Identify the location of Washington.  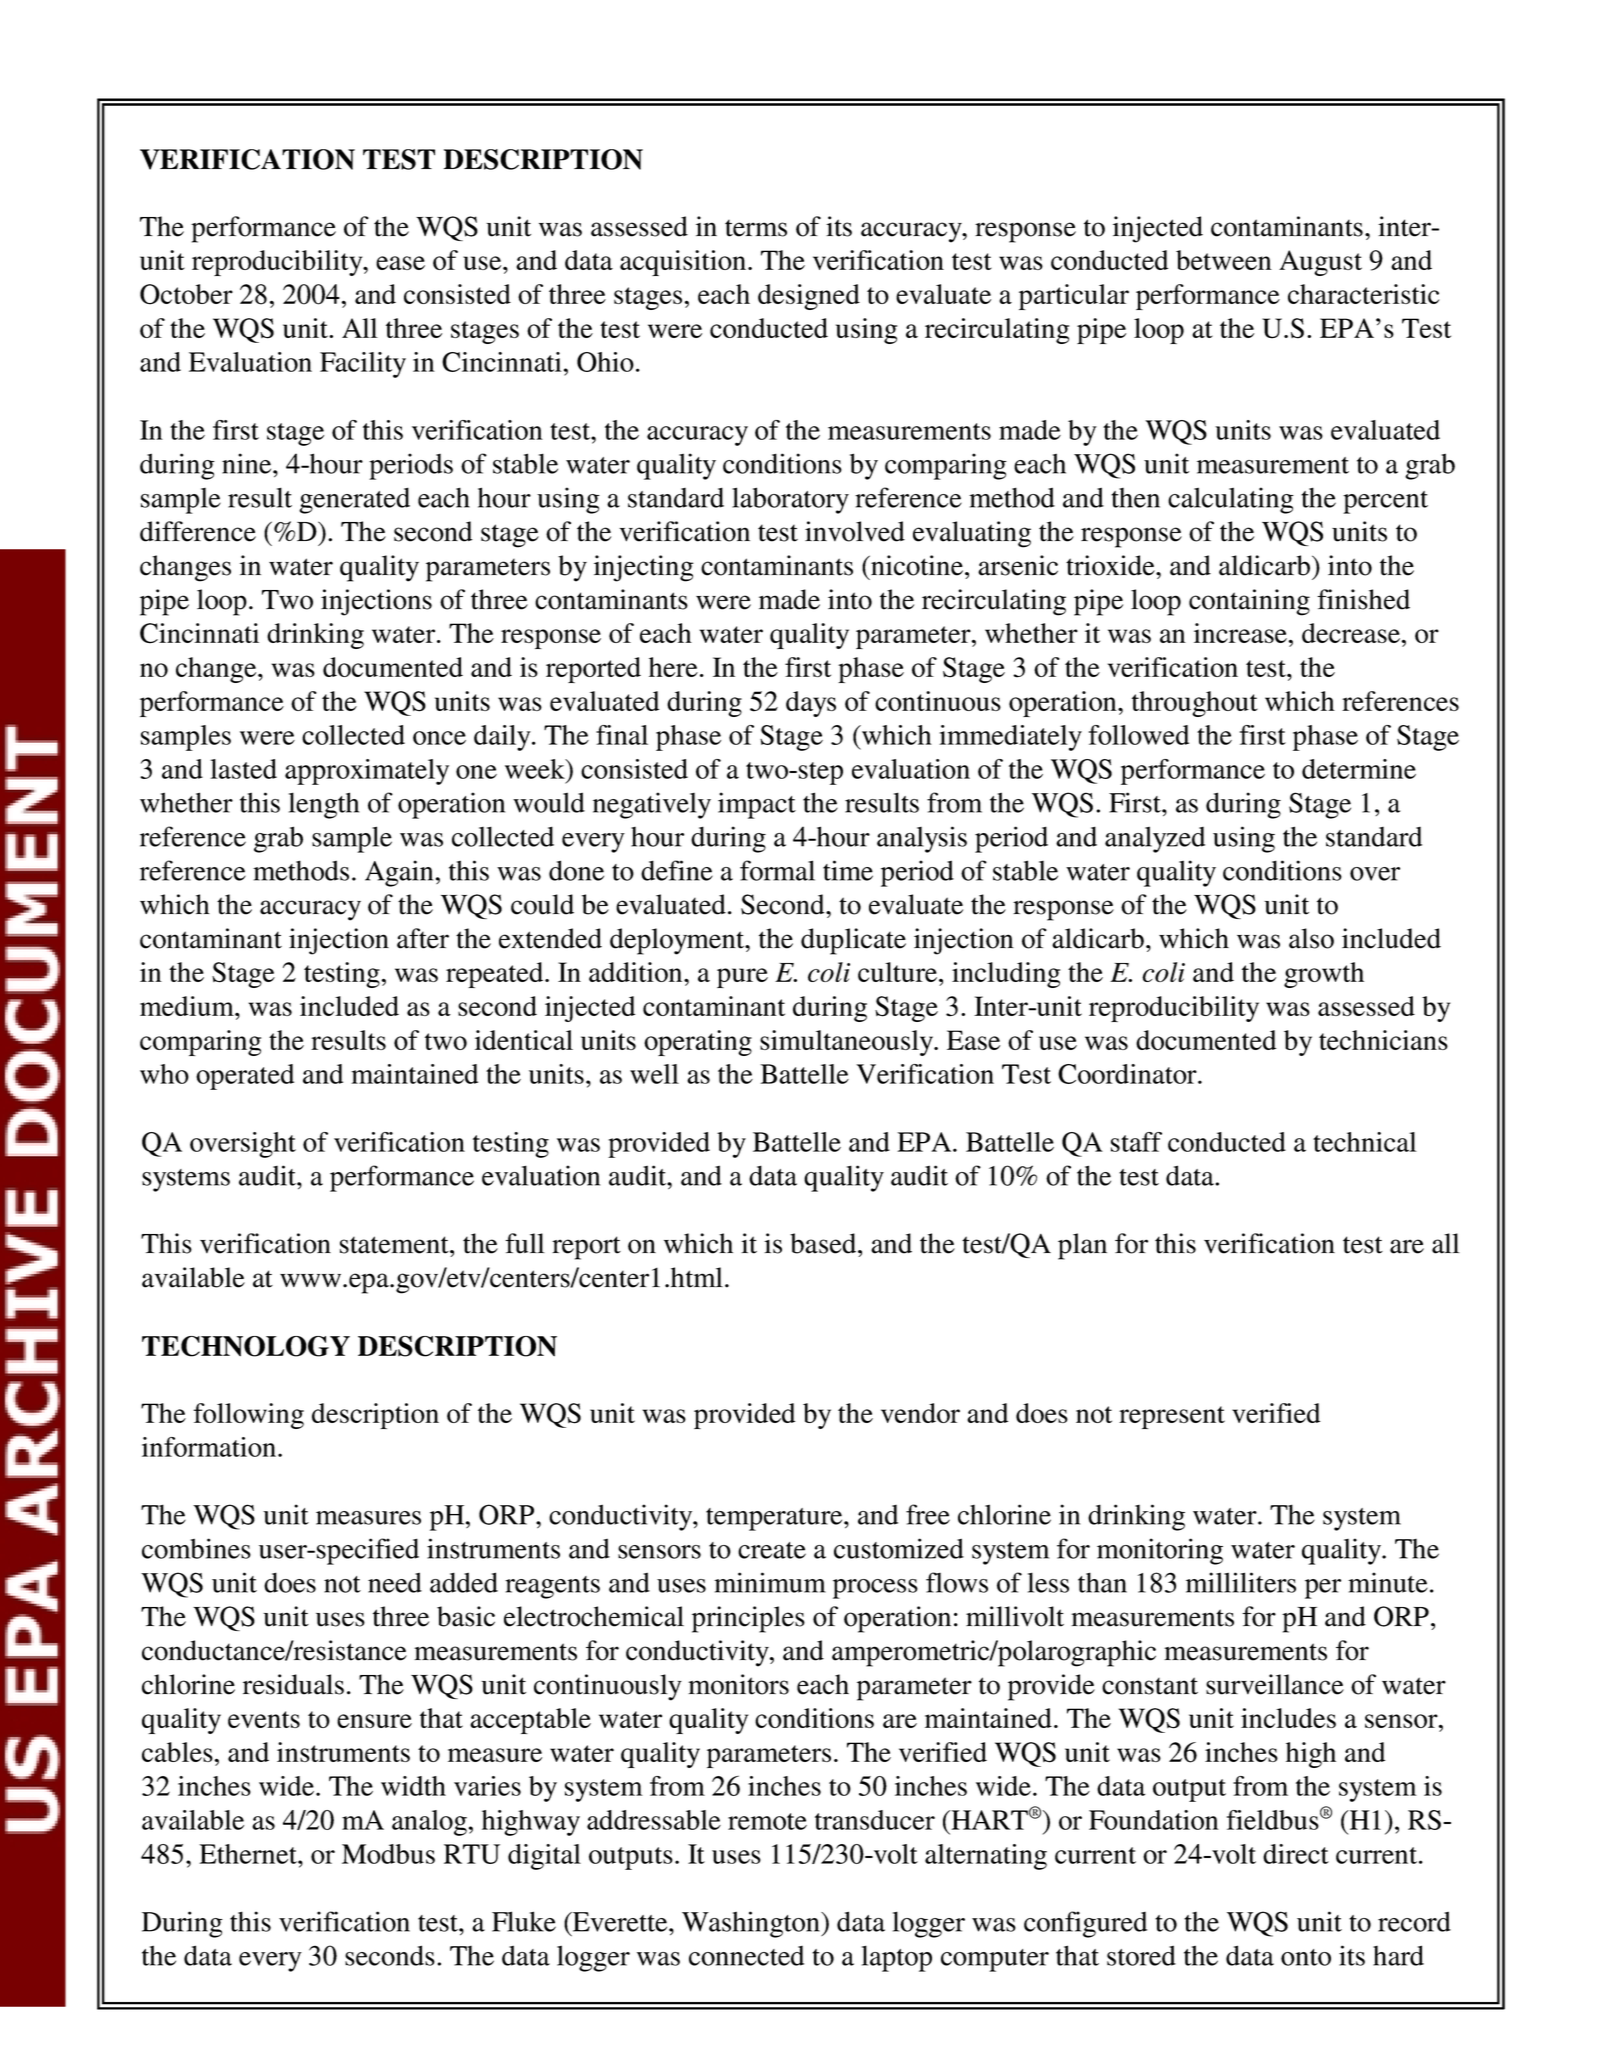
(752, 1924).
